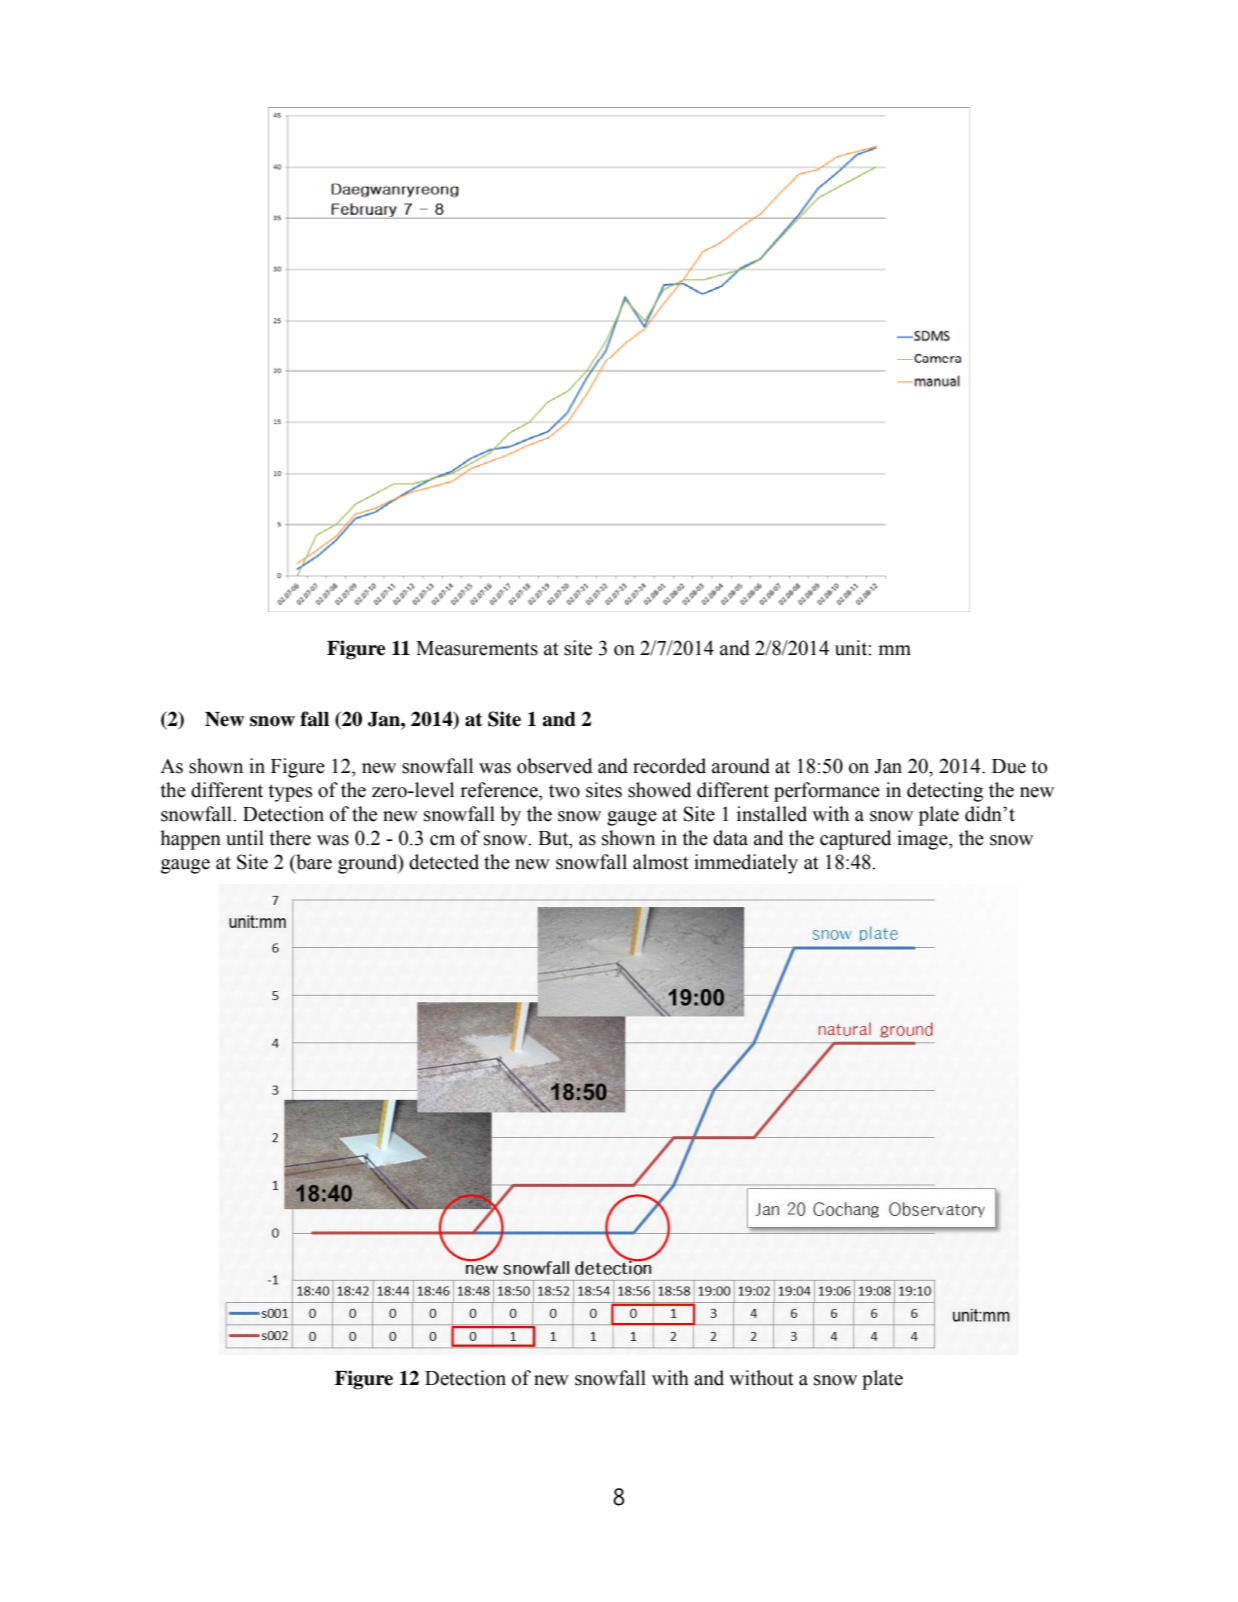  What do you see at coordinates (1009, 766) in the screenshot?
I see `Due` at bounding box center [1009, 766].
